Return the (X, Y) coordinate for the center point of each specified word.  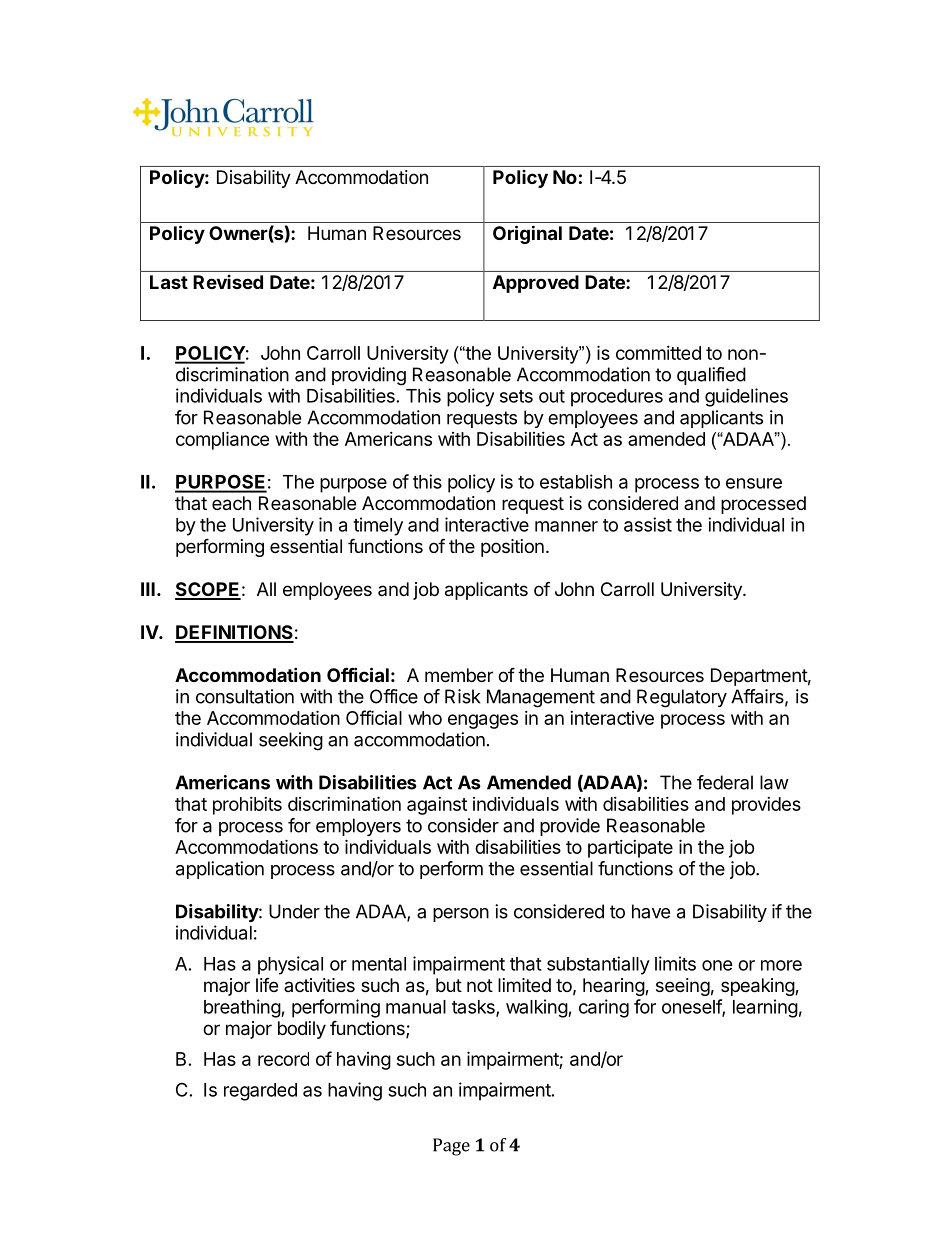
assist (648, 524)
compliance (222, 440)
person (461, 915)
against (437, 806)
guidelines (746, 397)
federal (725, 782)
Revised (228, 282)
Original (527, 234)
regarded (260, 1092)
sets (516, 396)
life (267, 985)
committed (658, 353)
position (512, 548)
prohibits (247, 806)
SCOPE (208, 590)
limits (675, 963)
